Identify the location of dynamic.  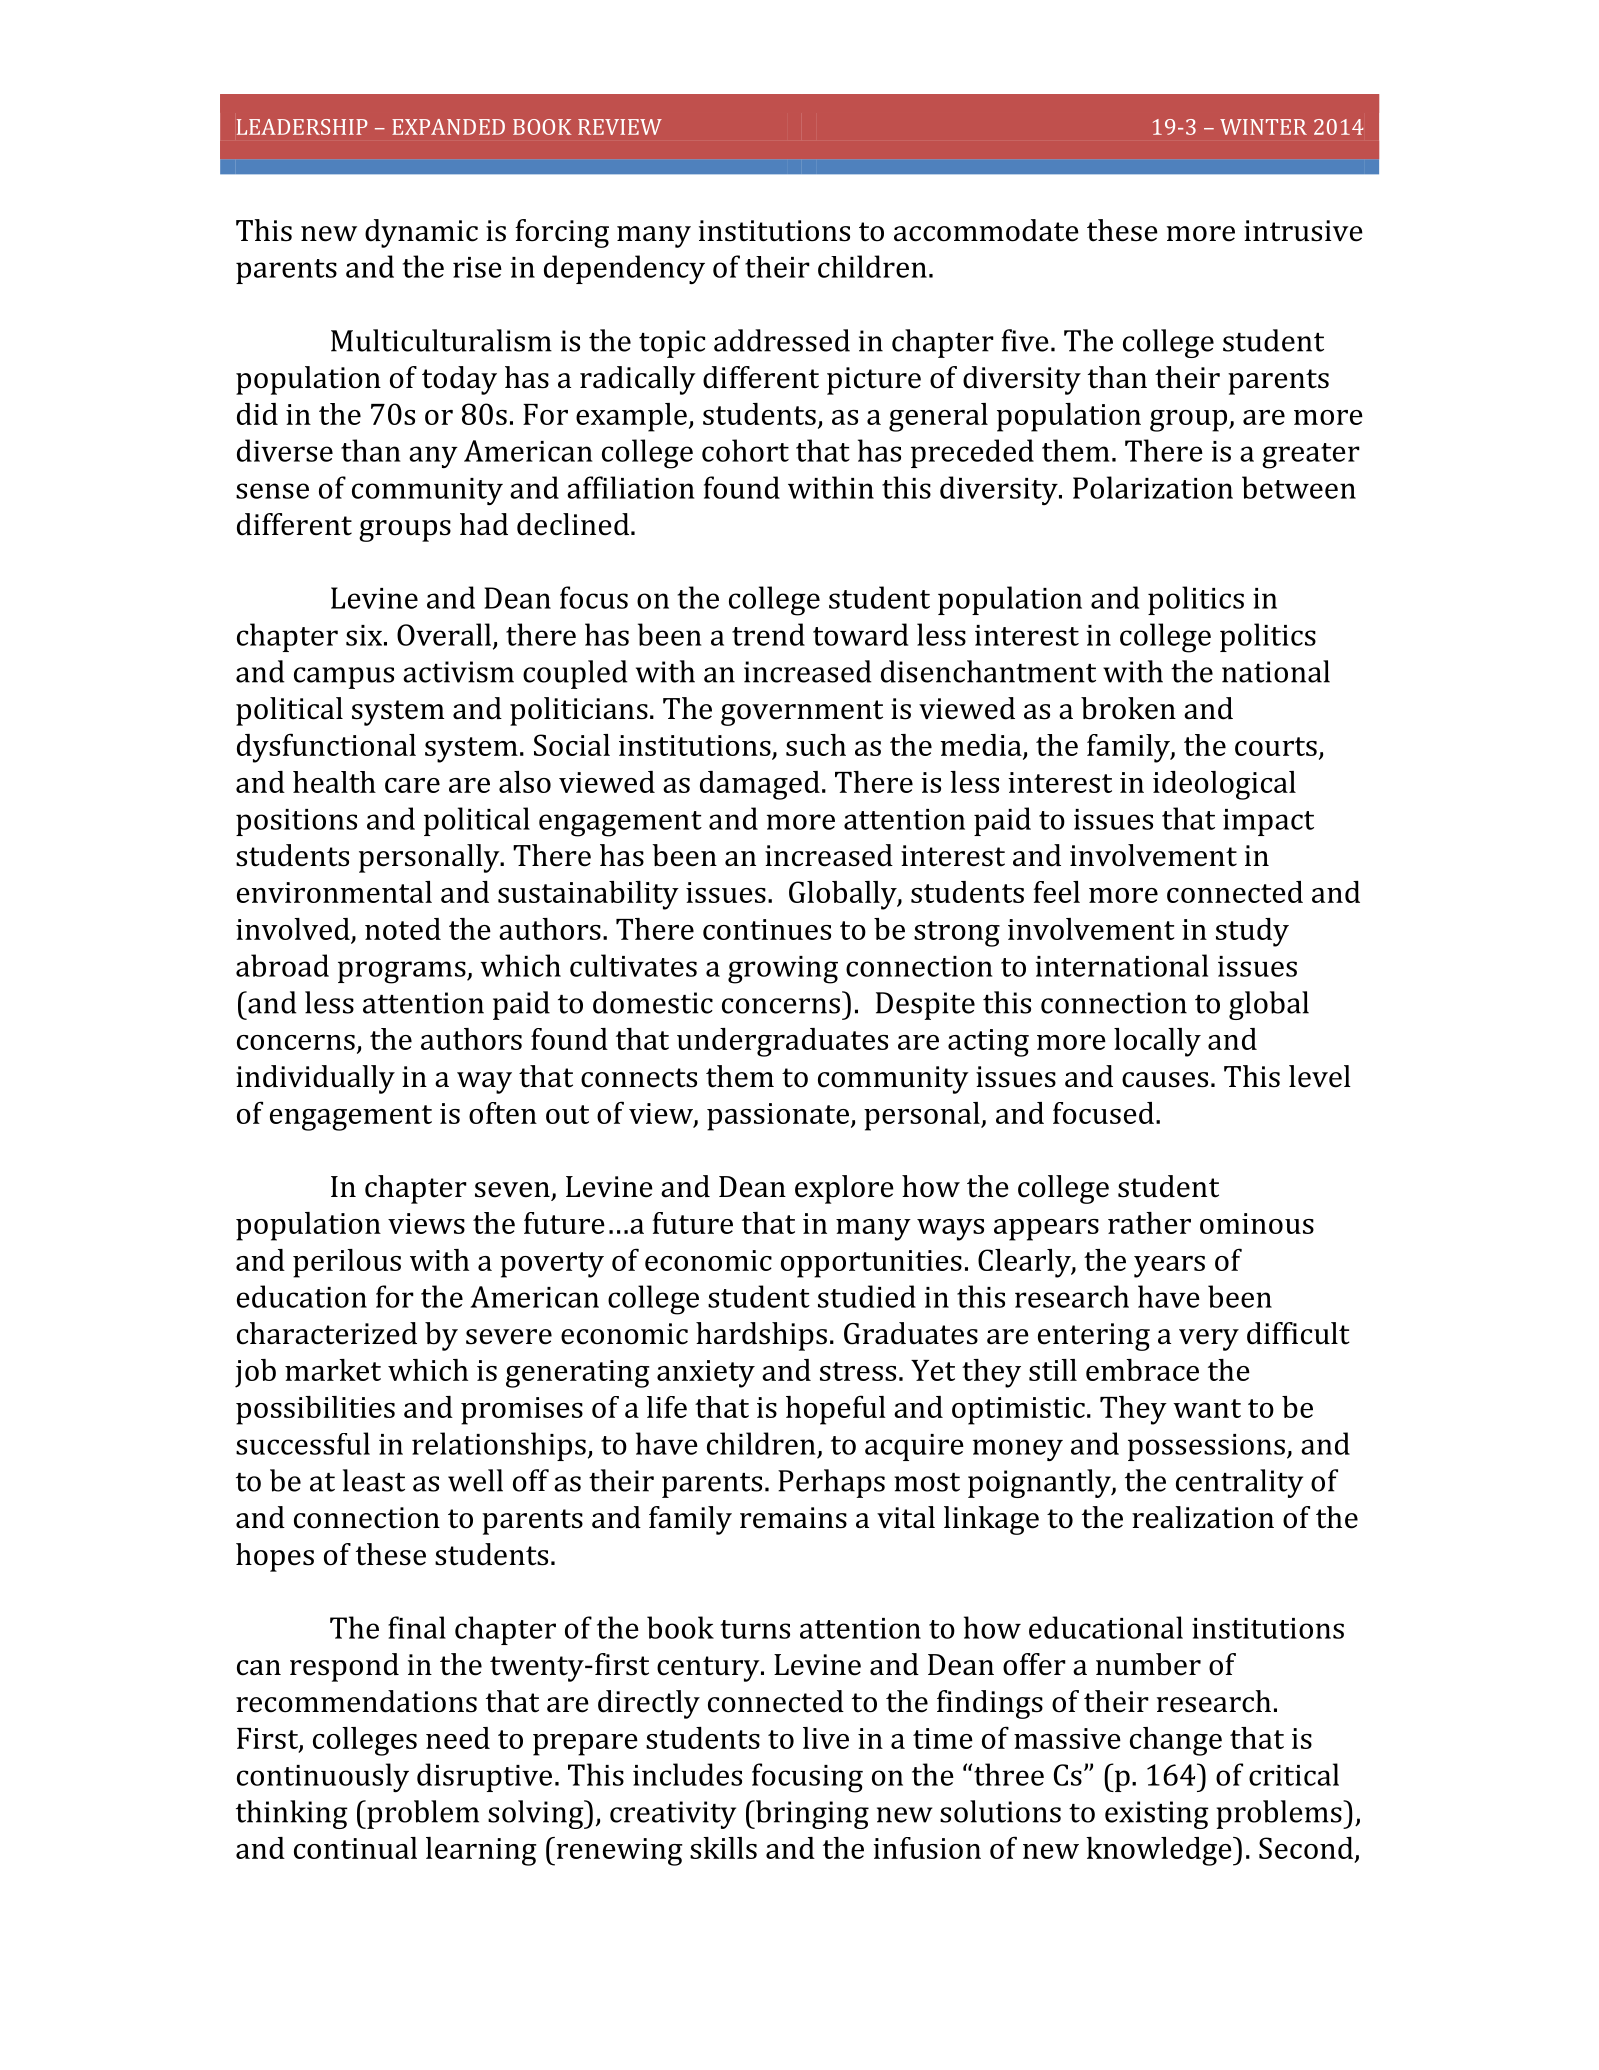
(421, 233).
